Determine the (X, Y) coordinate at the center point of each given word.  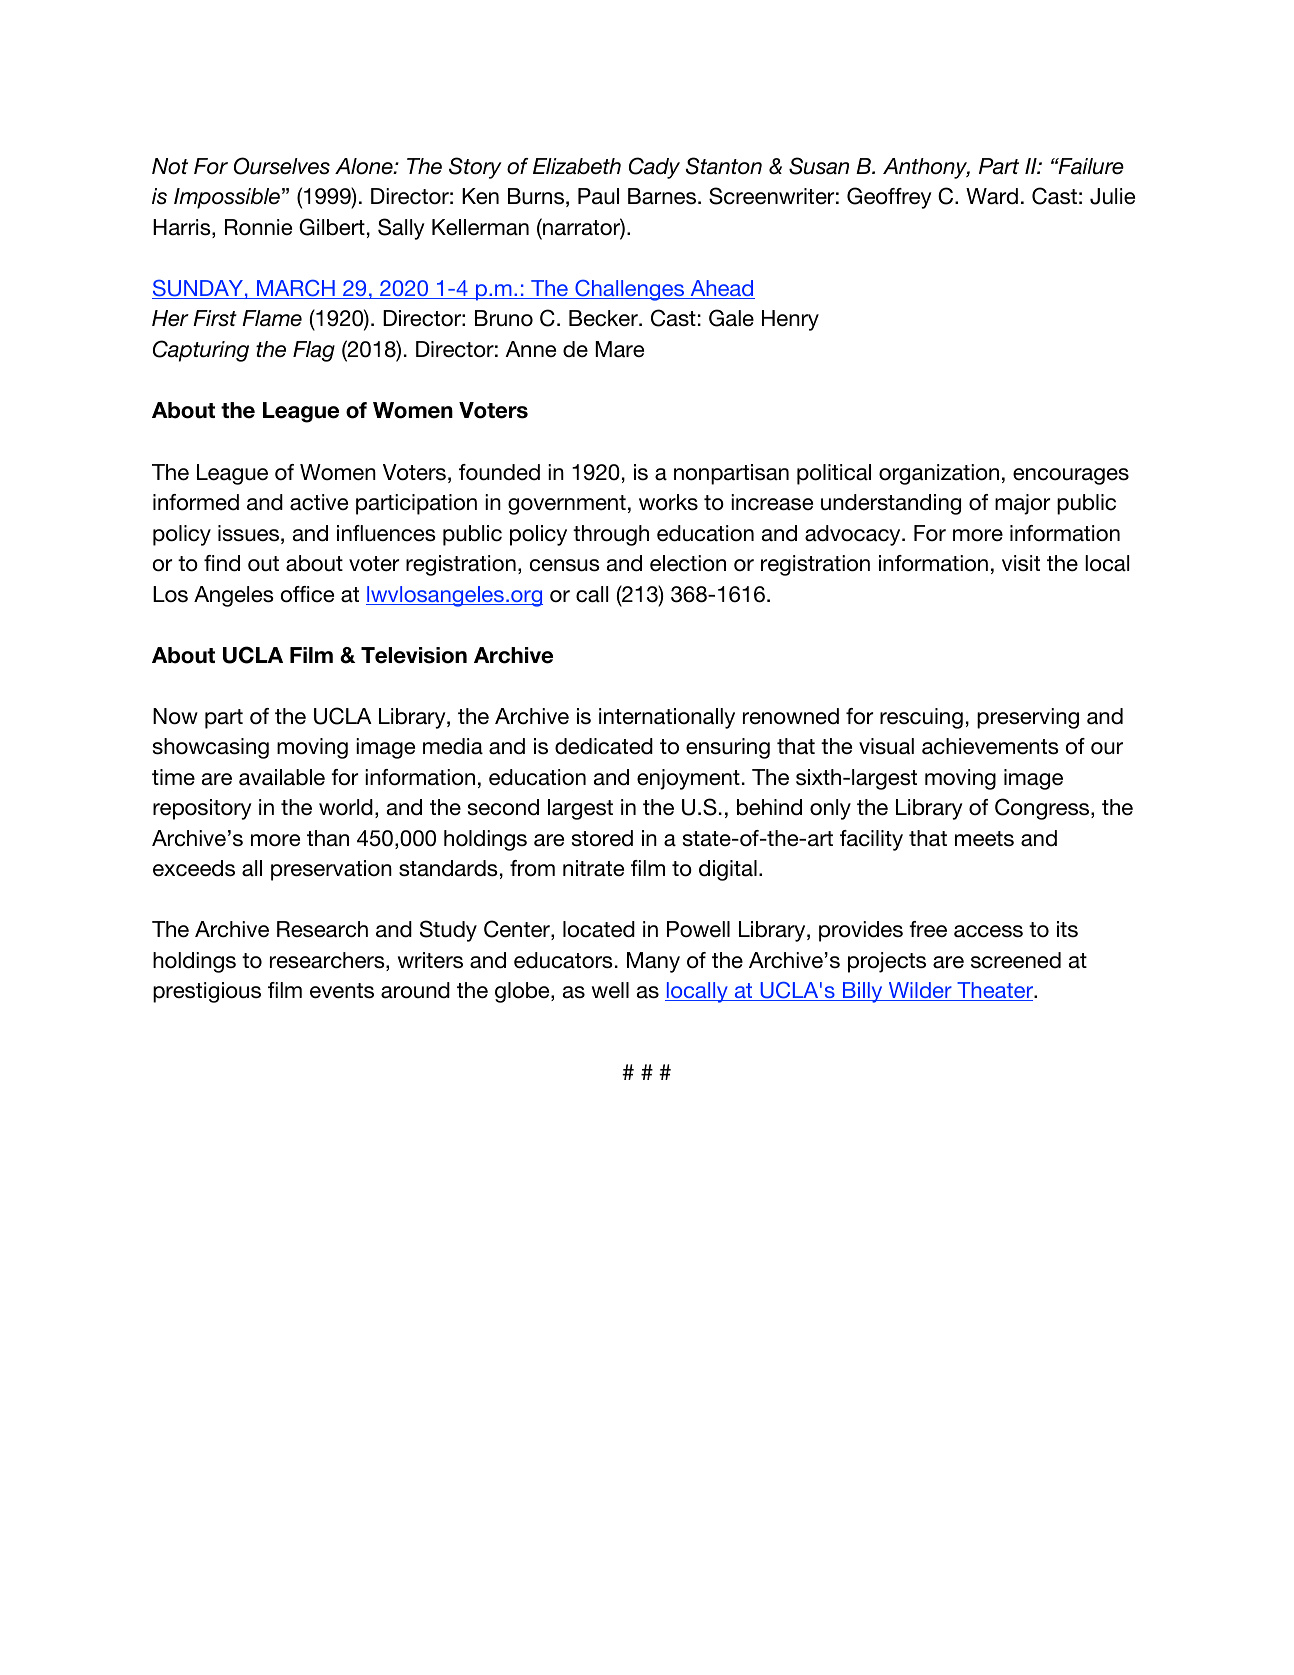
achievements (990, 746)
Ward (992, 196)
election (688, 563)
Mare (619, 349)
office (307, 594)
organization (939, 474)
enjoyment (688, 779)
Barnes (662, 196)
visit (1021, 563)
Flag (314, 351)
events (342, 991)
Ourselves (282, 166)
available (282, 777)
